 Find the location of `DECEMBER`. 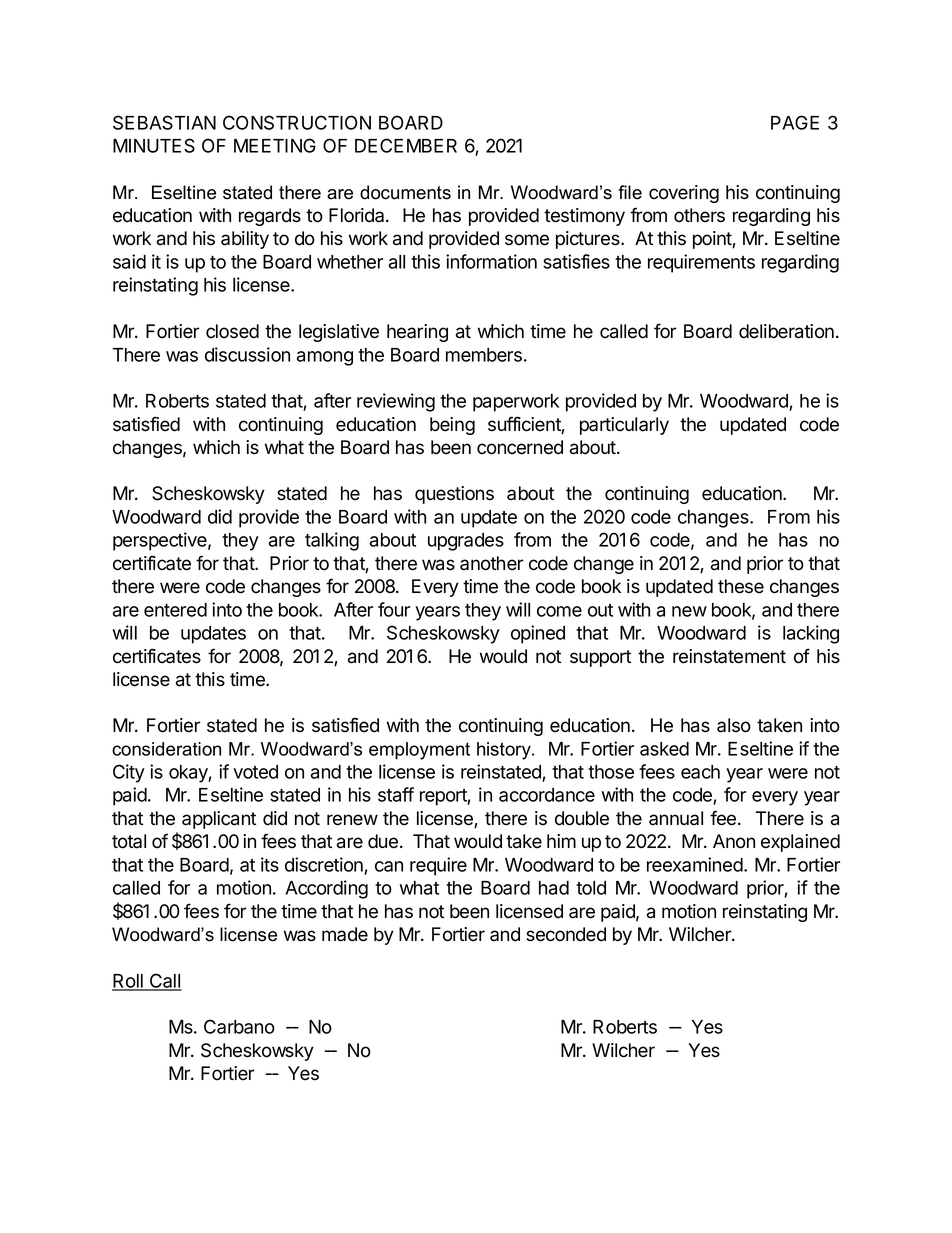

DECEMBER is located at coordinates (406, 145).
